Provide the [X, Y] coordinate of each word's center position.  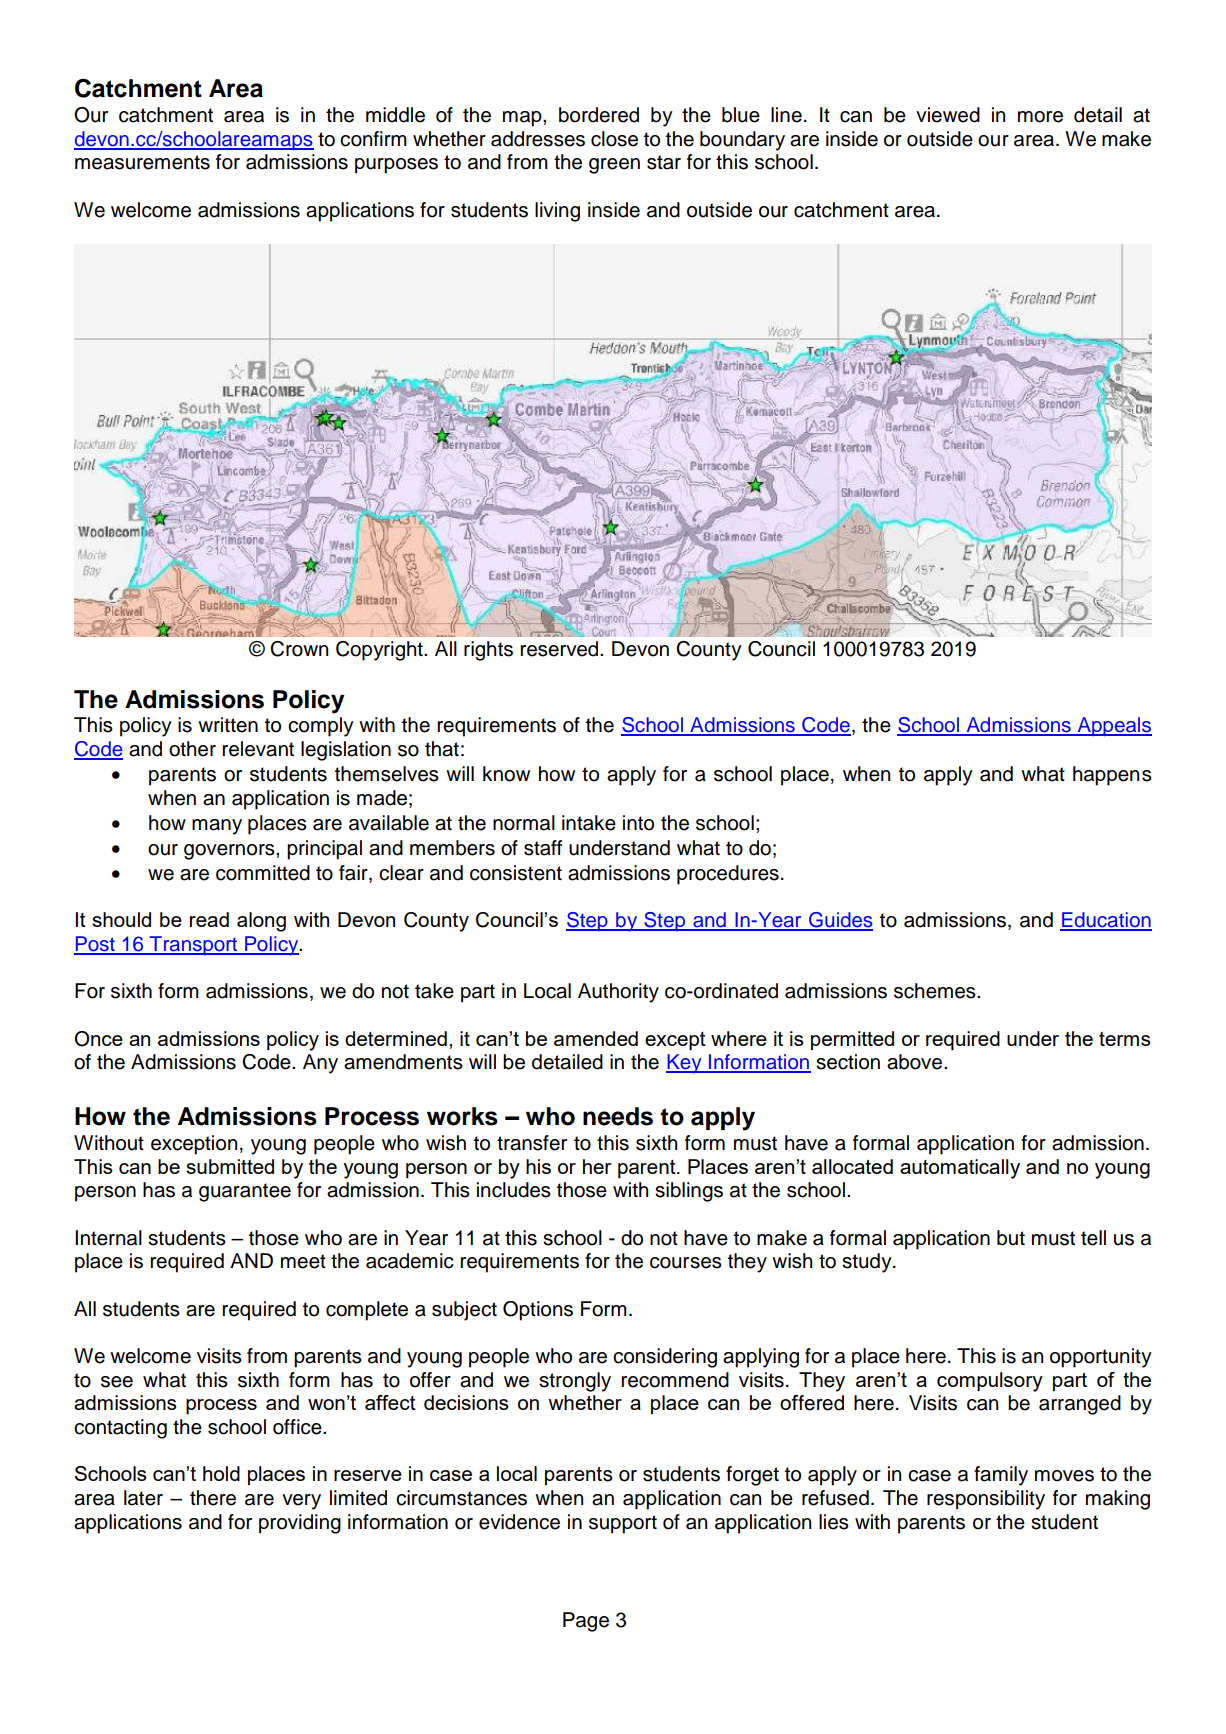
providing [300, 1524]
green [614, 166]
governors [230, 852]
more [1040, 117]
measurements [142, 162]
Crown [299, 649]
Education [1106, 921]
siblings [689, 1192]
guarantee [245, 1192]
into [638, 823]
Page [586, 1622]
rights [488, 651]
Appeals [1113, 726]
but [1011, 1238]
